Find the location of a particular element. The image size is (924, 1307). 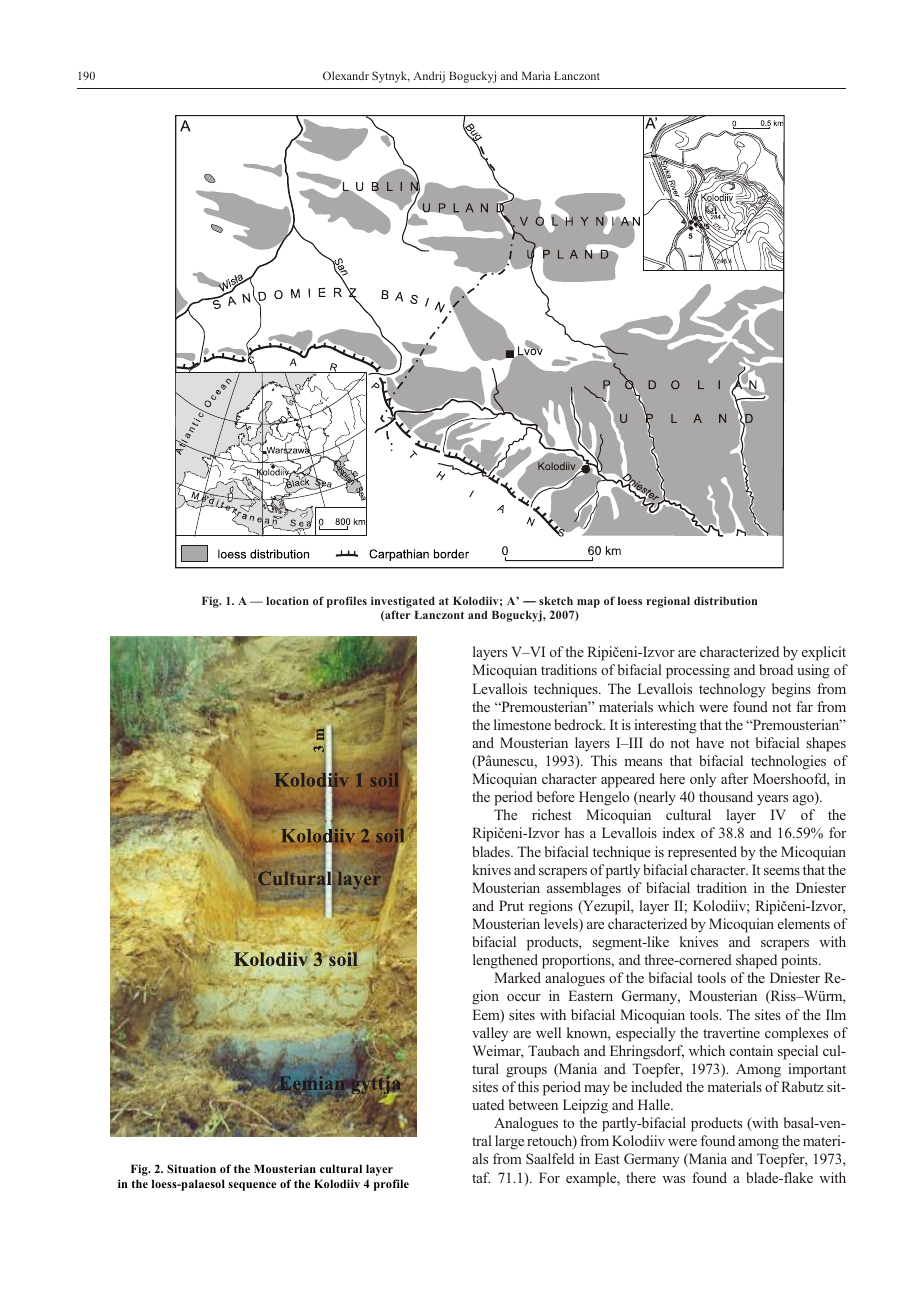

taf is located at coordinates (481, 1177).
